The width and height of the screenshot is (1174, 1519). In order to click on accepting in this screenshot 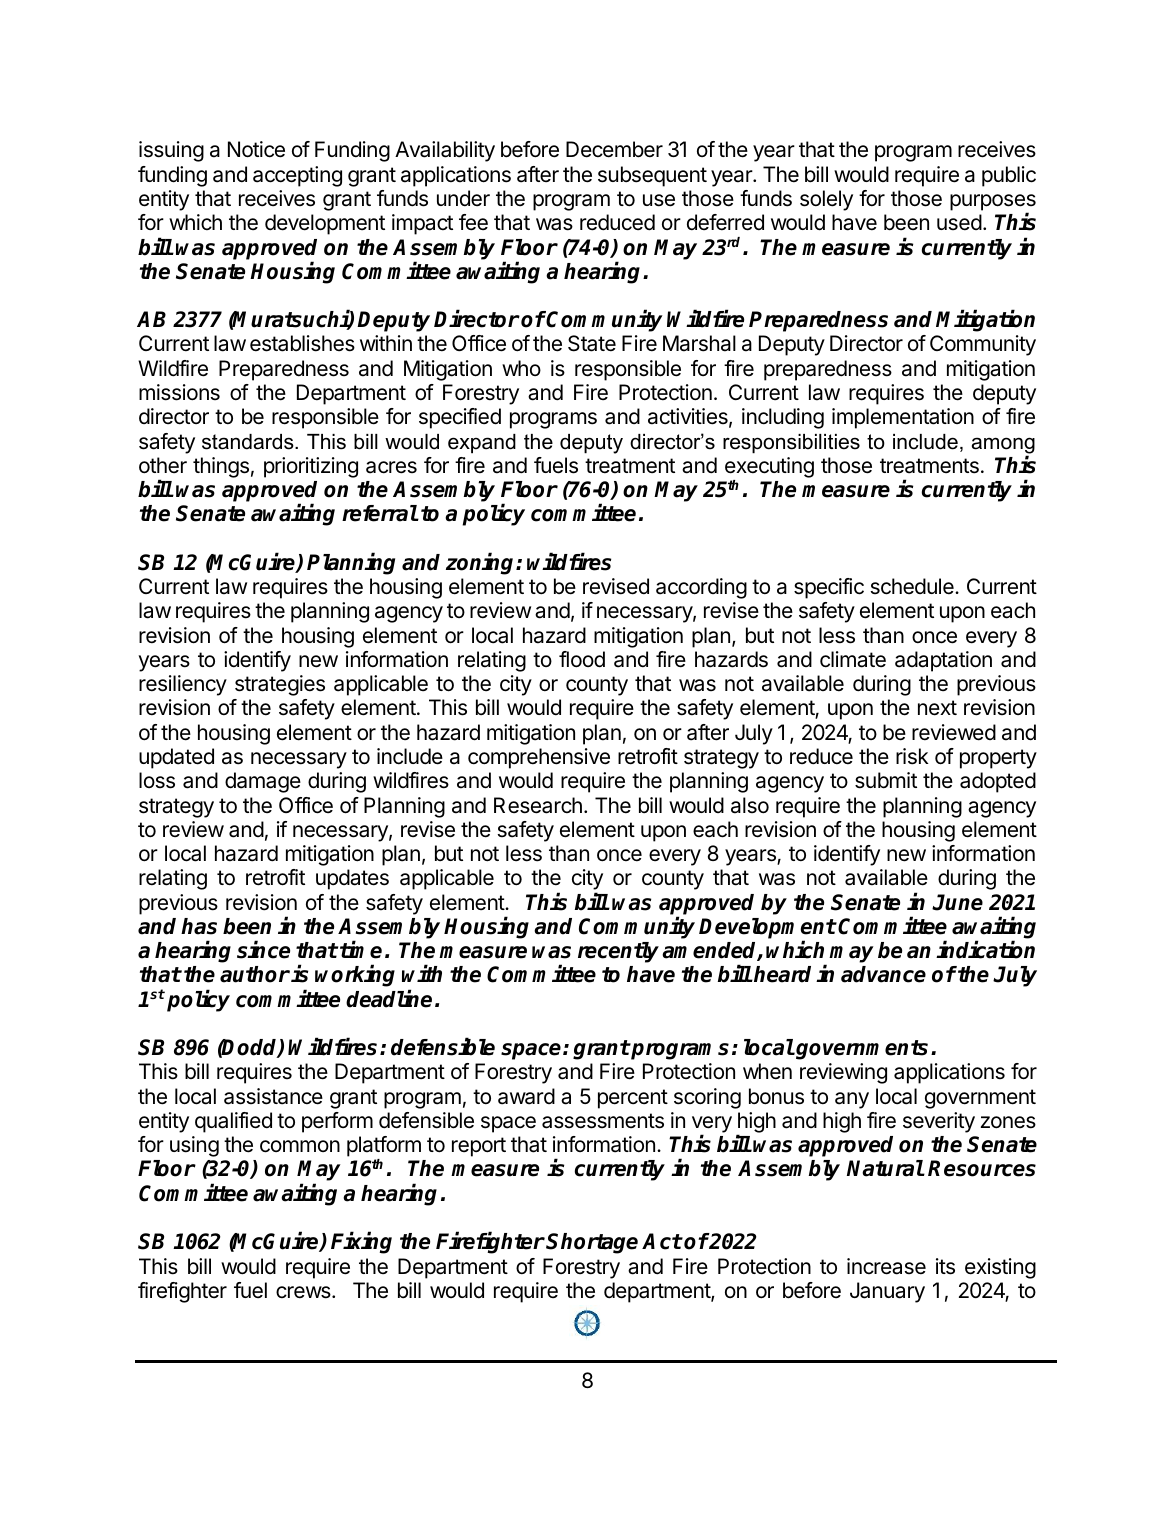, I will do `click(297, 176)`.
